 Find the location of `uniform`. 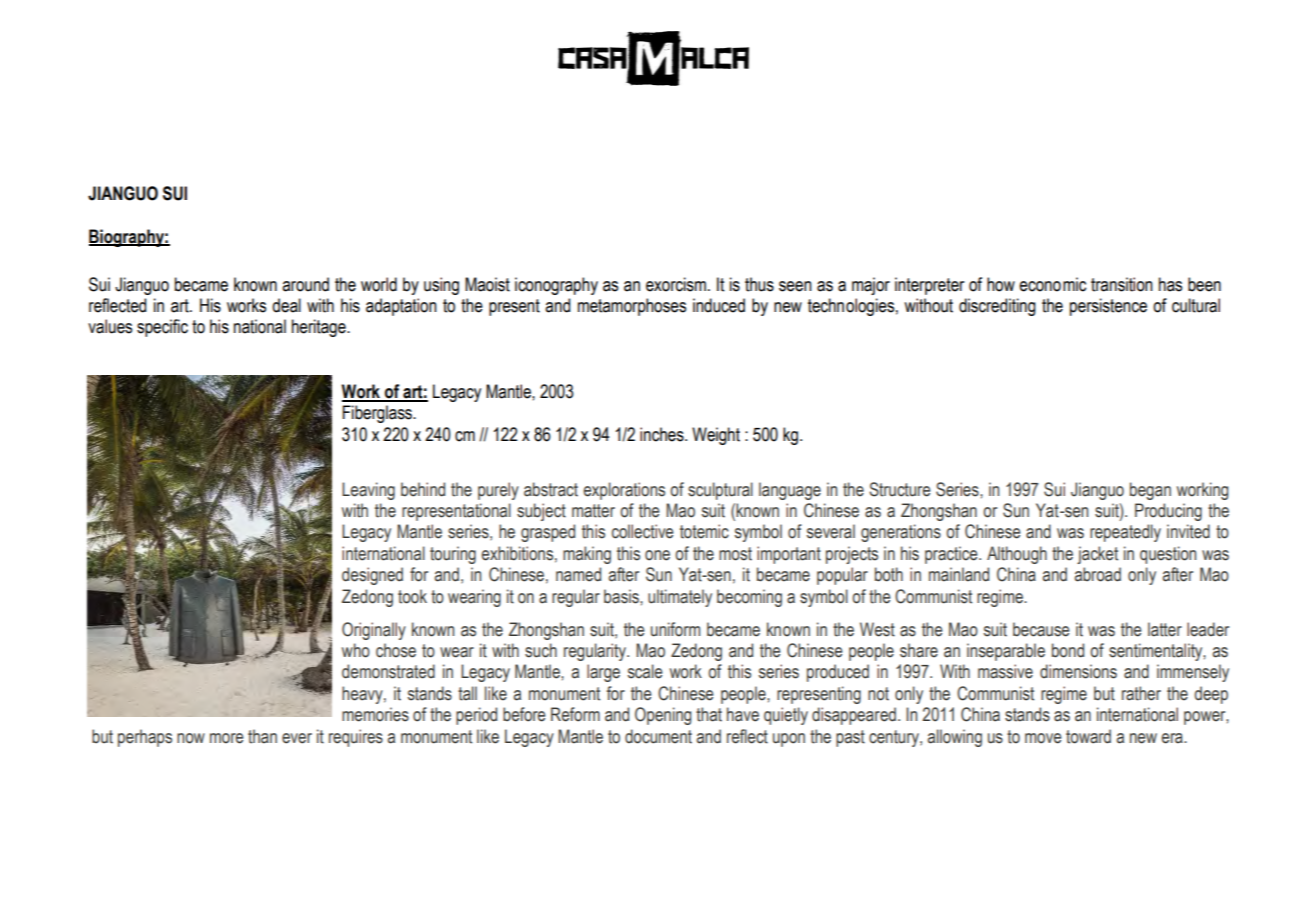

uniform is located at coordinates (675, 629).
